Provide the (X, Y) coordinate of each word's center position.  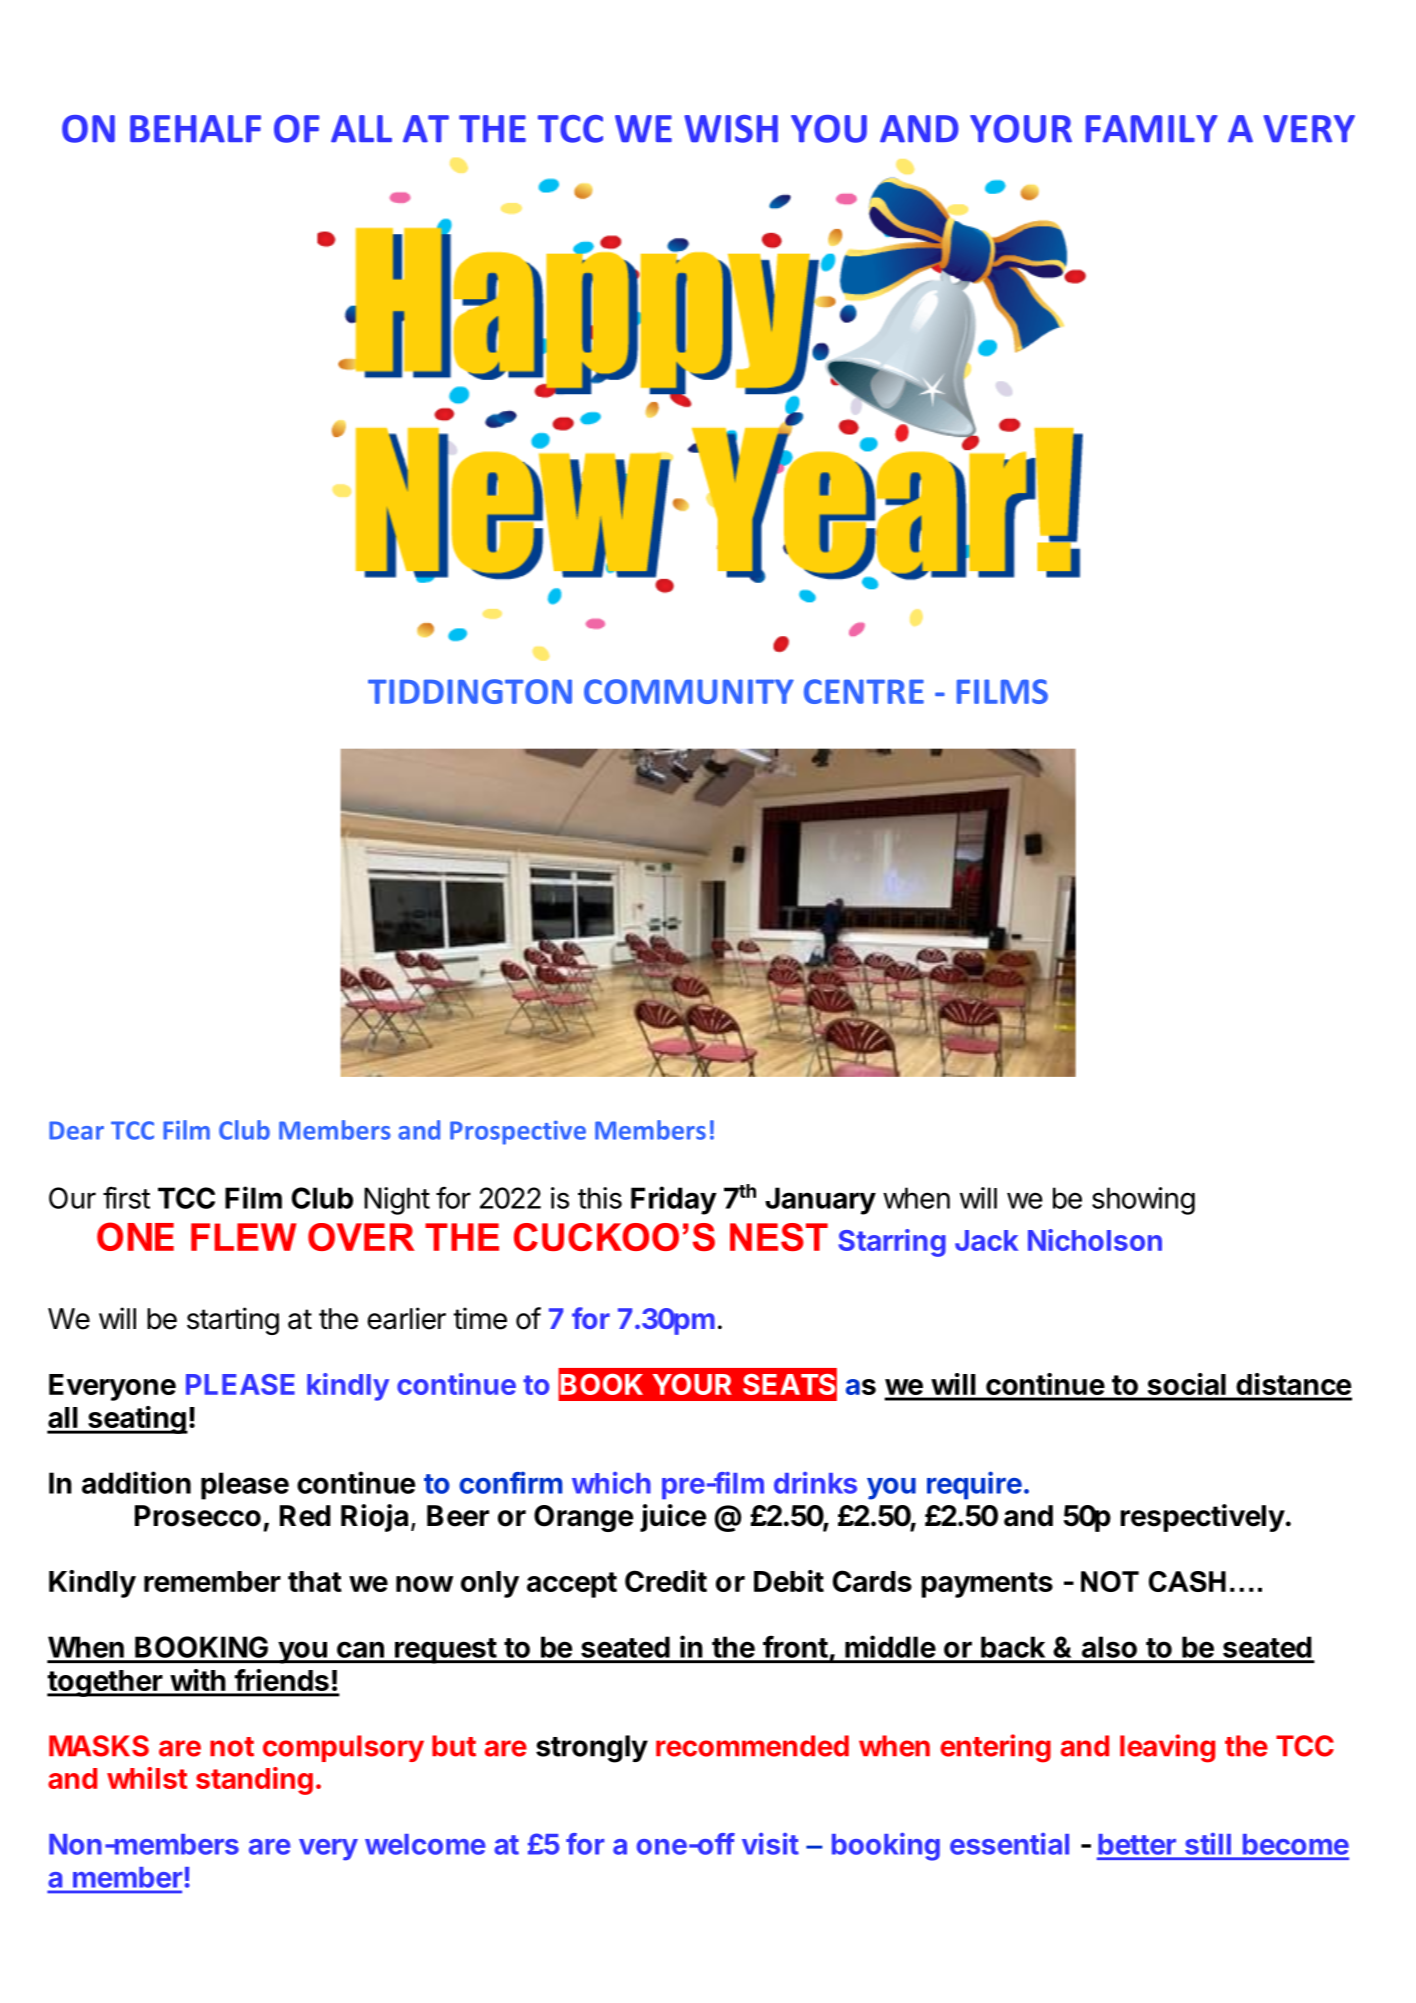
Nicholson (1095, 1240)
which (611, 1483)
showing (1143, 1201)
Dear (76, 1130)
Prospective (518, 1133)
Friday (674, 1200)
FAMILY (1152, 129)
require (974, 1485)
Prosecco (198, 1516)
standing (254, 1781)
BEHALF (195, 129)
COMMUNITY (689, 691)
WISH (731, 129)
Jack (986, 1240)
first (126, 1197)
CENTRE (864, 691)
